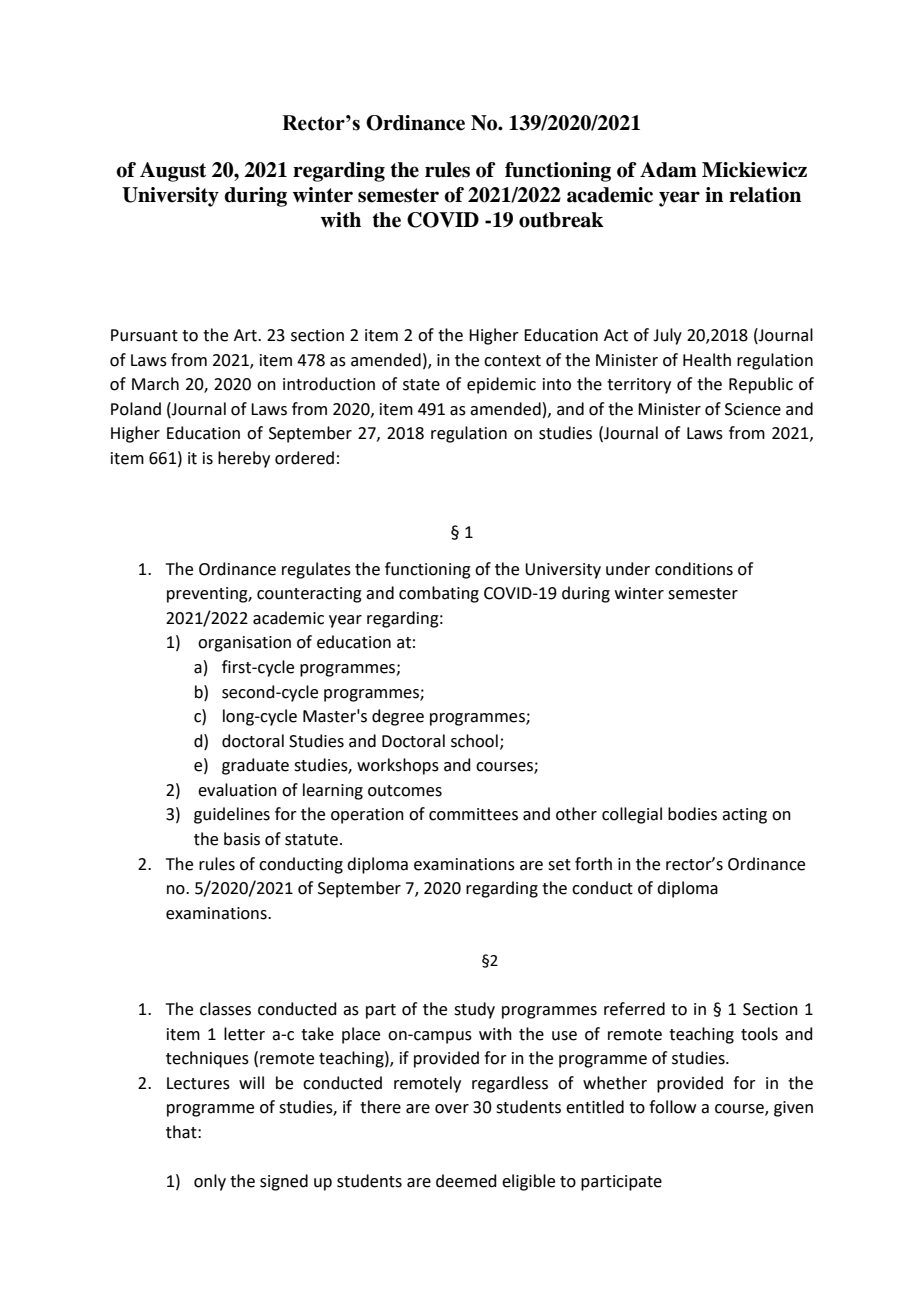 The image size is (924, 1308). I want to click on only, so click(210, 1182).
